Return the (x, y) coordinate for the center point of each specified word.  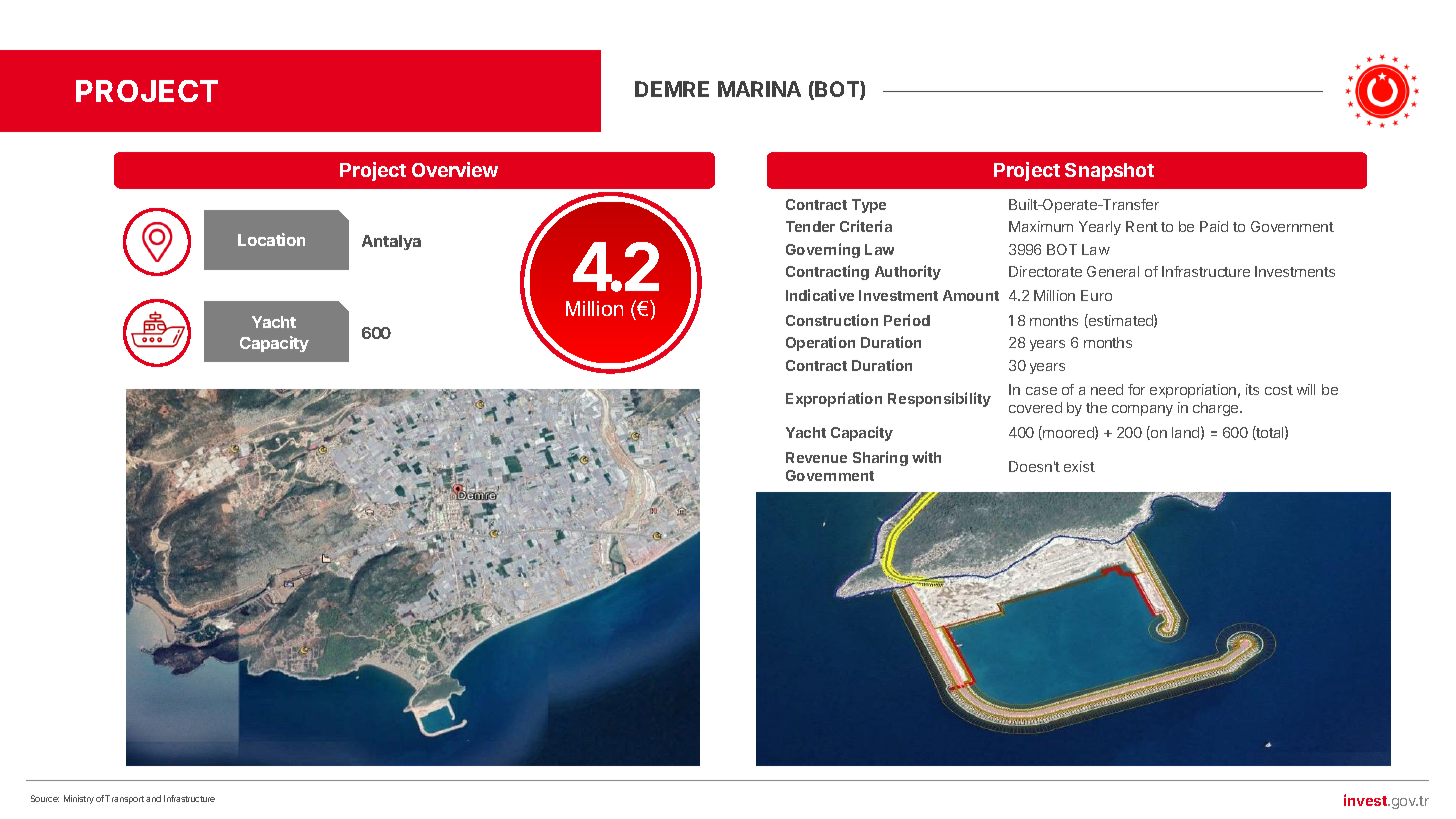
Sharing (880, 458)
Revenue (816, 457)
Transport (124, 799)
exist (1079, 466)
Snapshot (1109, 172)
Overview (455, 169)
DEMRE (672, 89)
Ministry (79, 799)
